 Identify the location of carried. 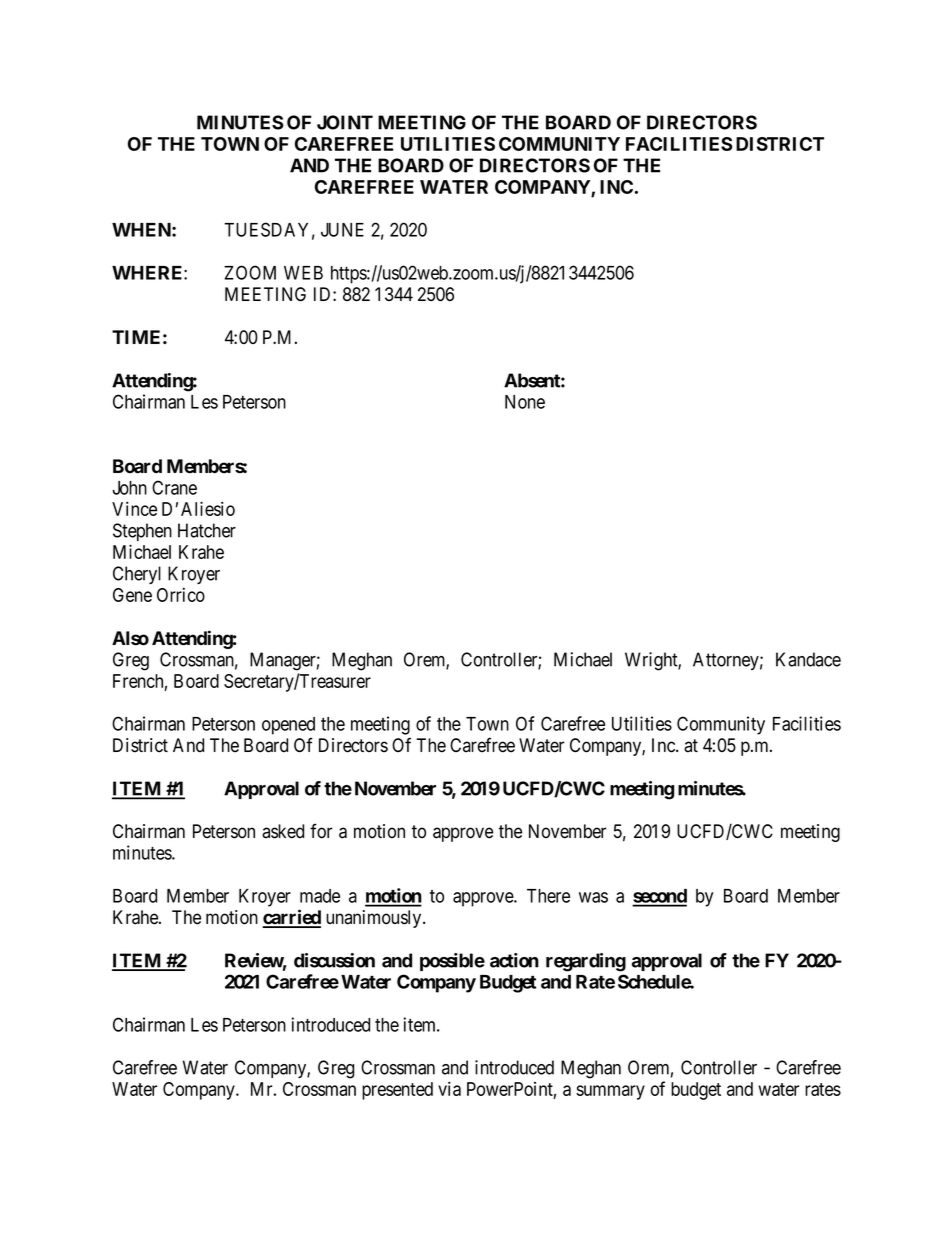
(292, 918).
